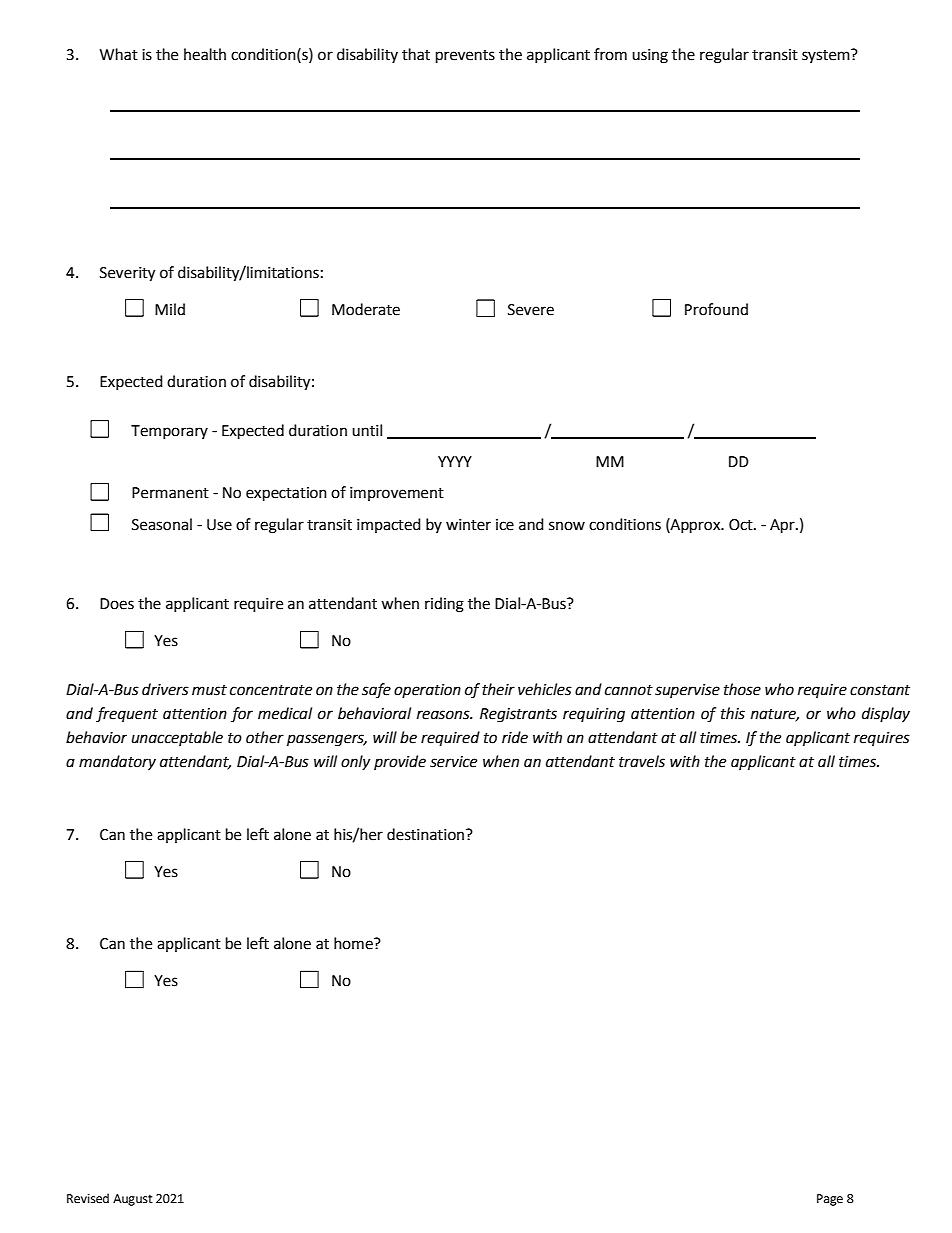 Image resolution: width=952 pixels, height=1233 pixels. What do you see at coordinates (465, 57) in the screenshot?
I see `prevents` at bounding box center [465, 57].
